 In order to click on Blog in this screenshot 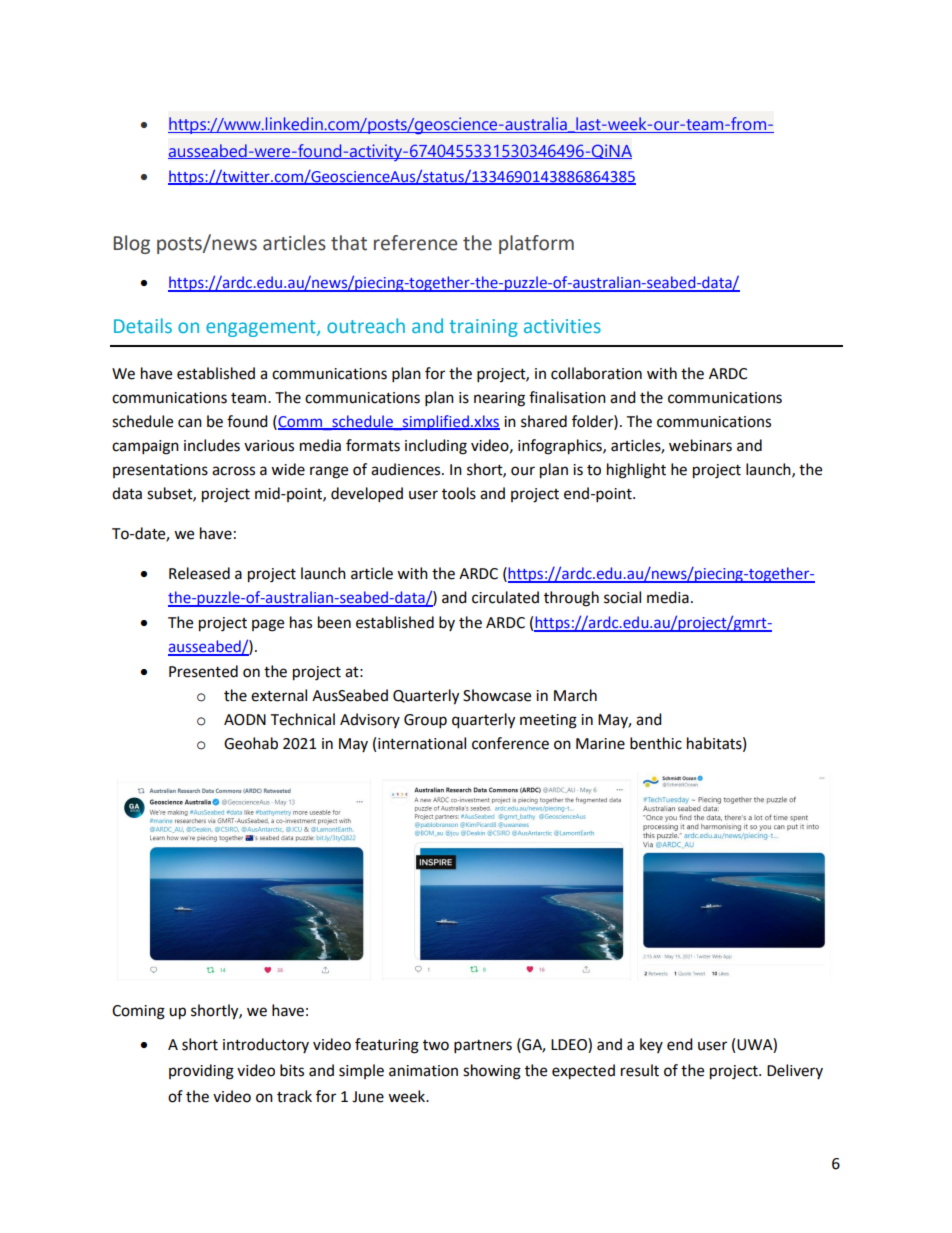, I will do `click(131, 244)`.
